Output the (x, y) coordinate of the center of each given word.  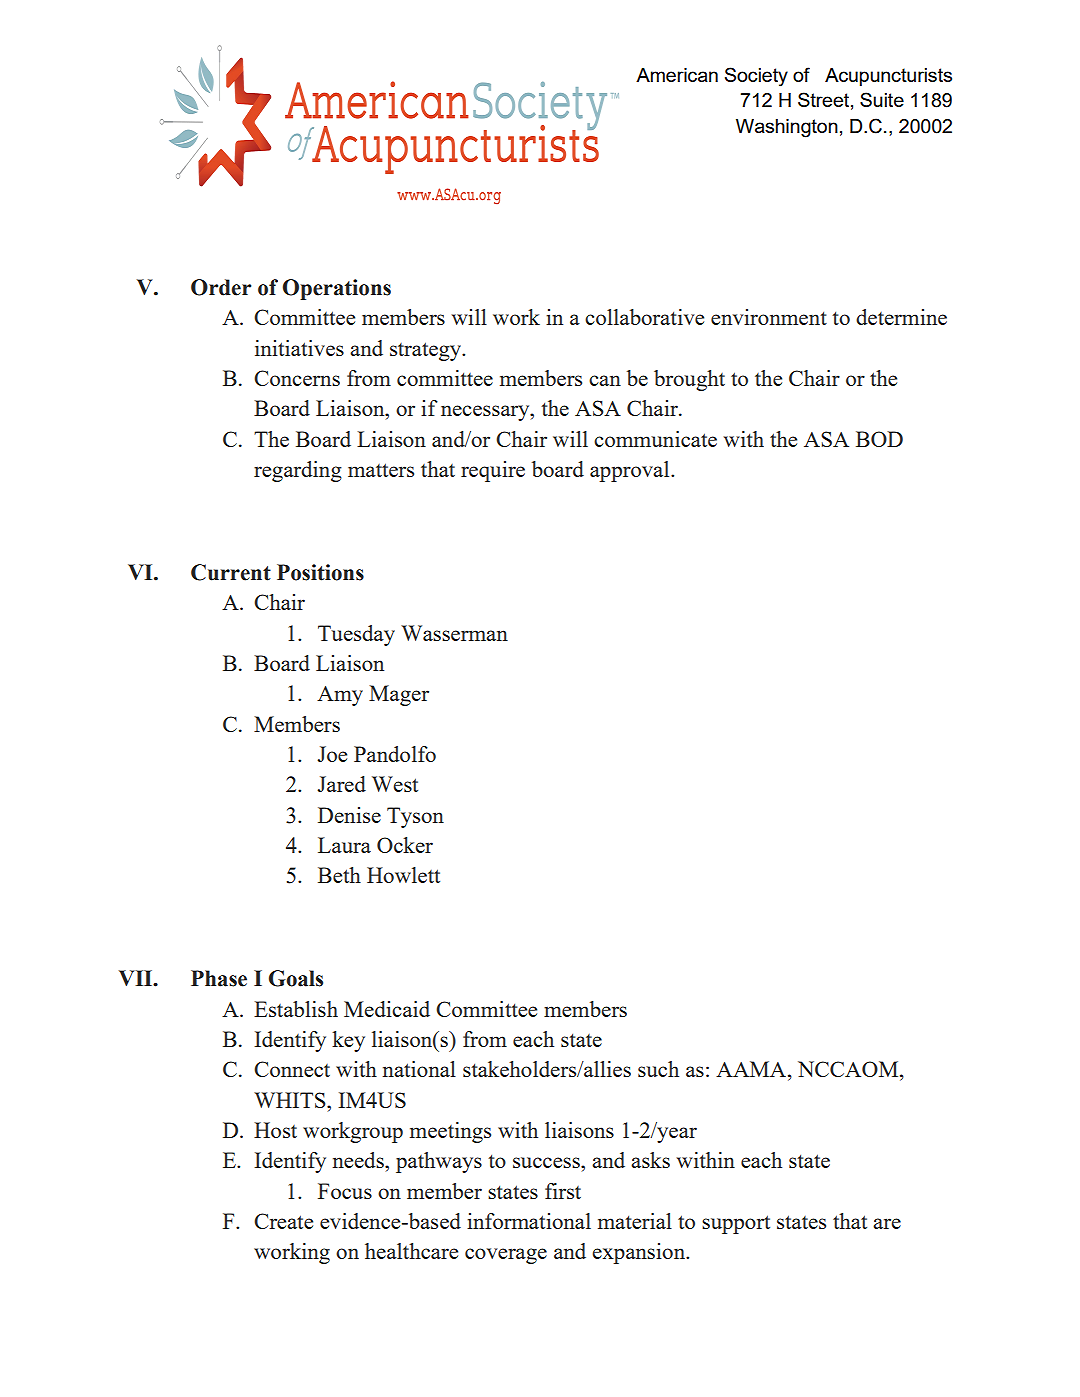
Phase (219, 978)
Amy (340, 696)
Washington (787, 128)
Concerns (297, 378)
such (658, 1069)
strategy (427, 351)
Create (283, 1221)
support (736, 1224)
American (677, 75)
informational (529, 1221)
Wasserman (454, 633)
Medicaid (387, 1009)
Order (221, 287)
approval (631, 471)
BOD (879, 439)
